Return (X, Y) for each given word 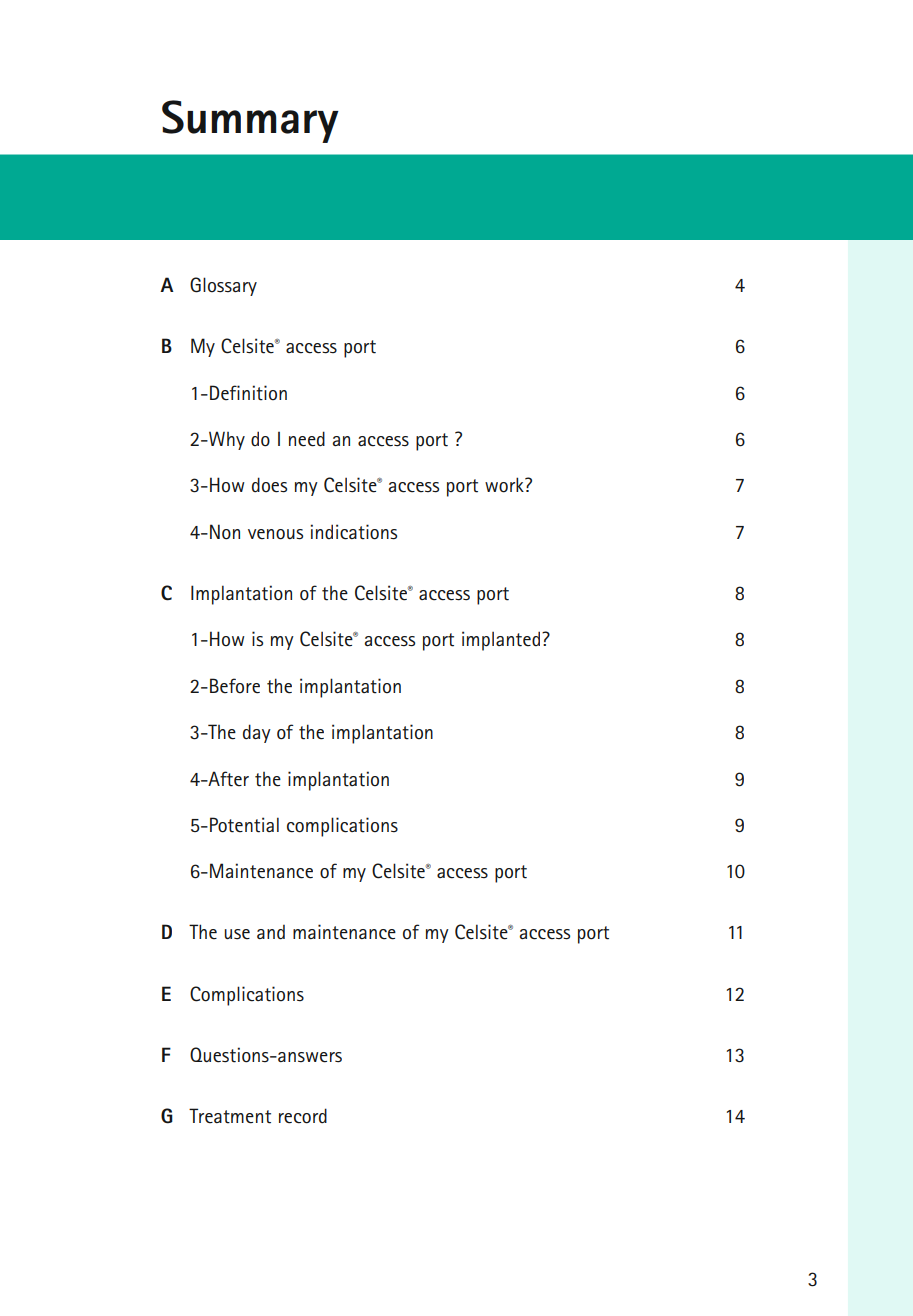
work (505, 485)
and (271, 932)
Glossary (223, 286)
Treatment (230, 1116)
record (303, 1116)
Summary (250, 121)
